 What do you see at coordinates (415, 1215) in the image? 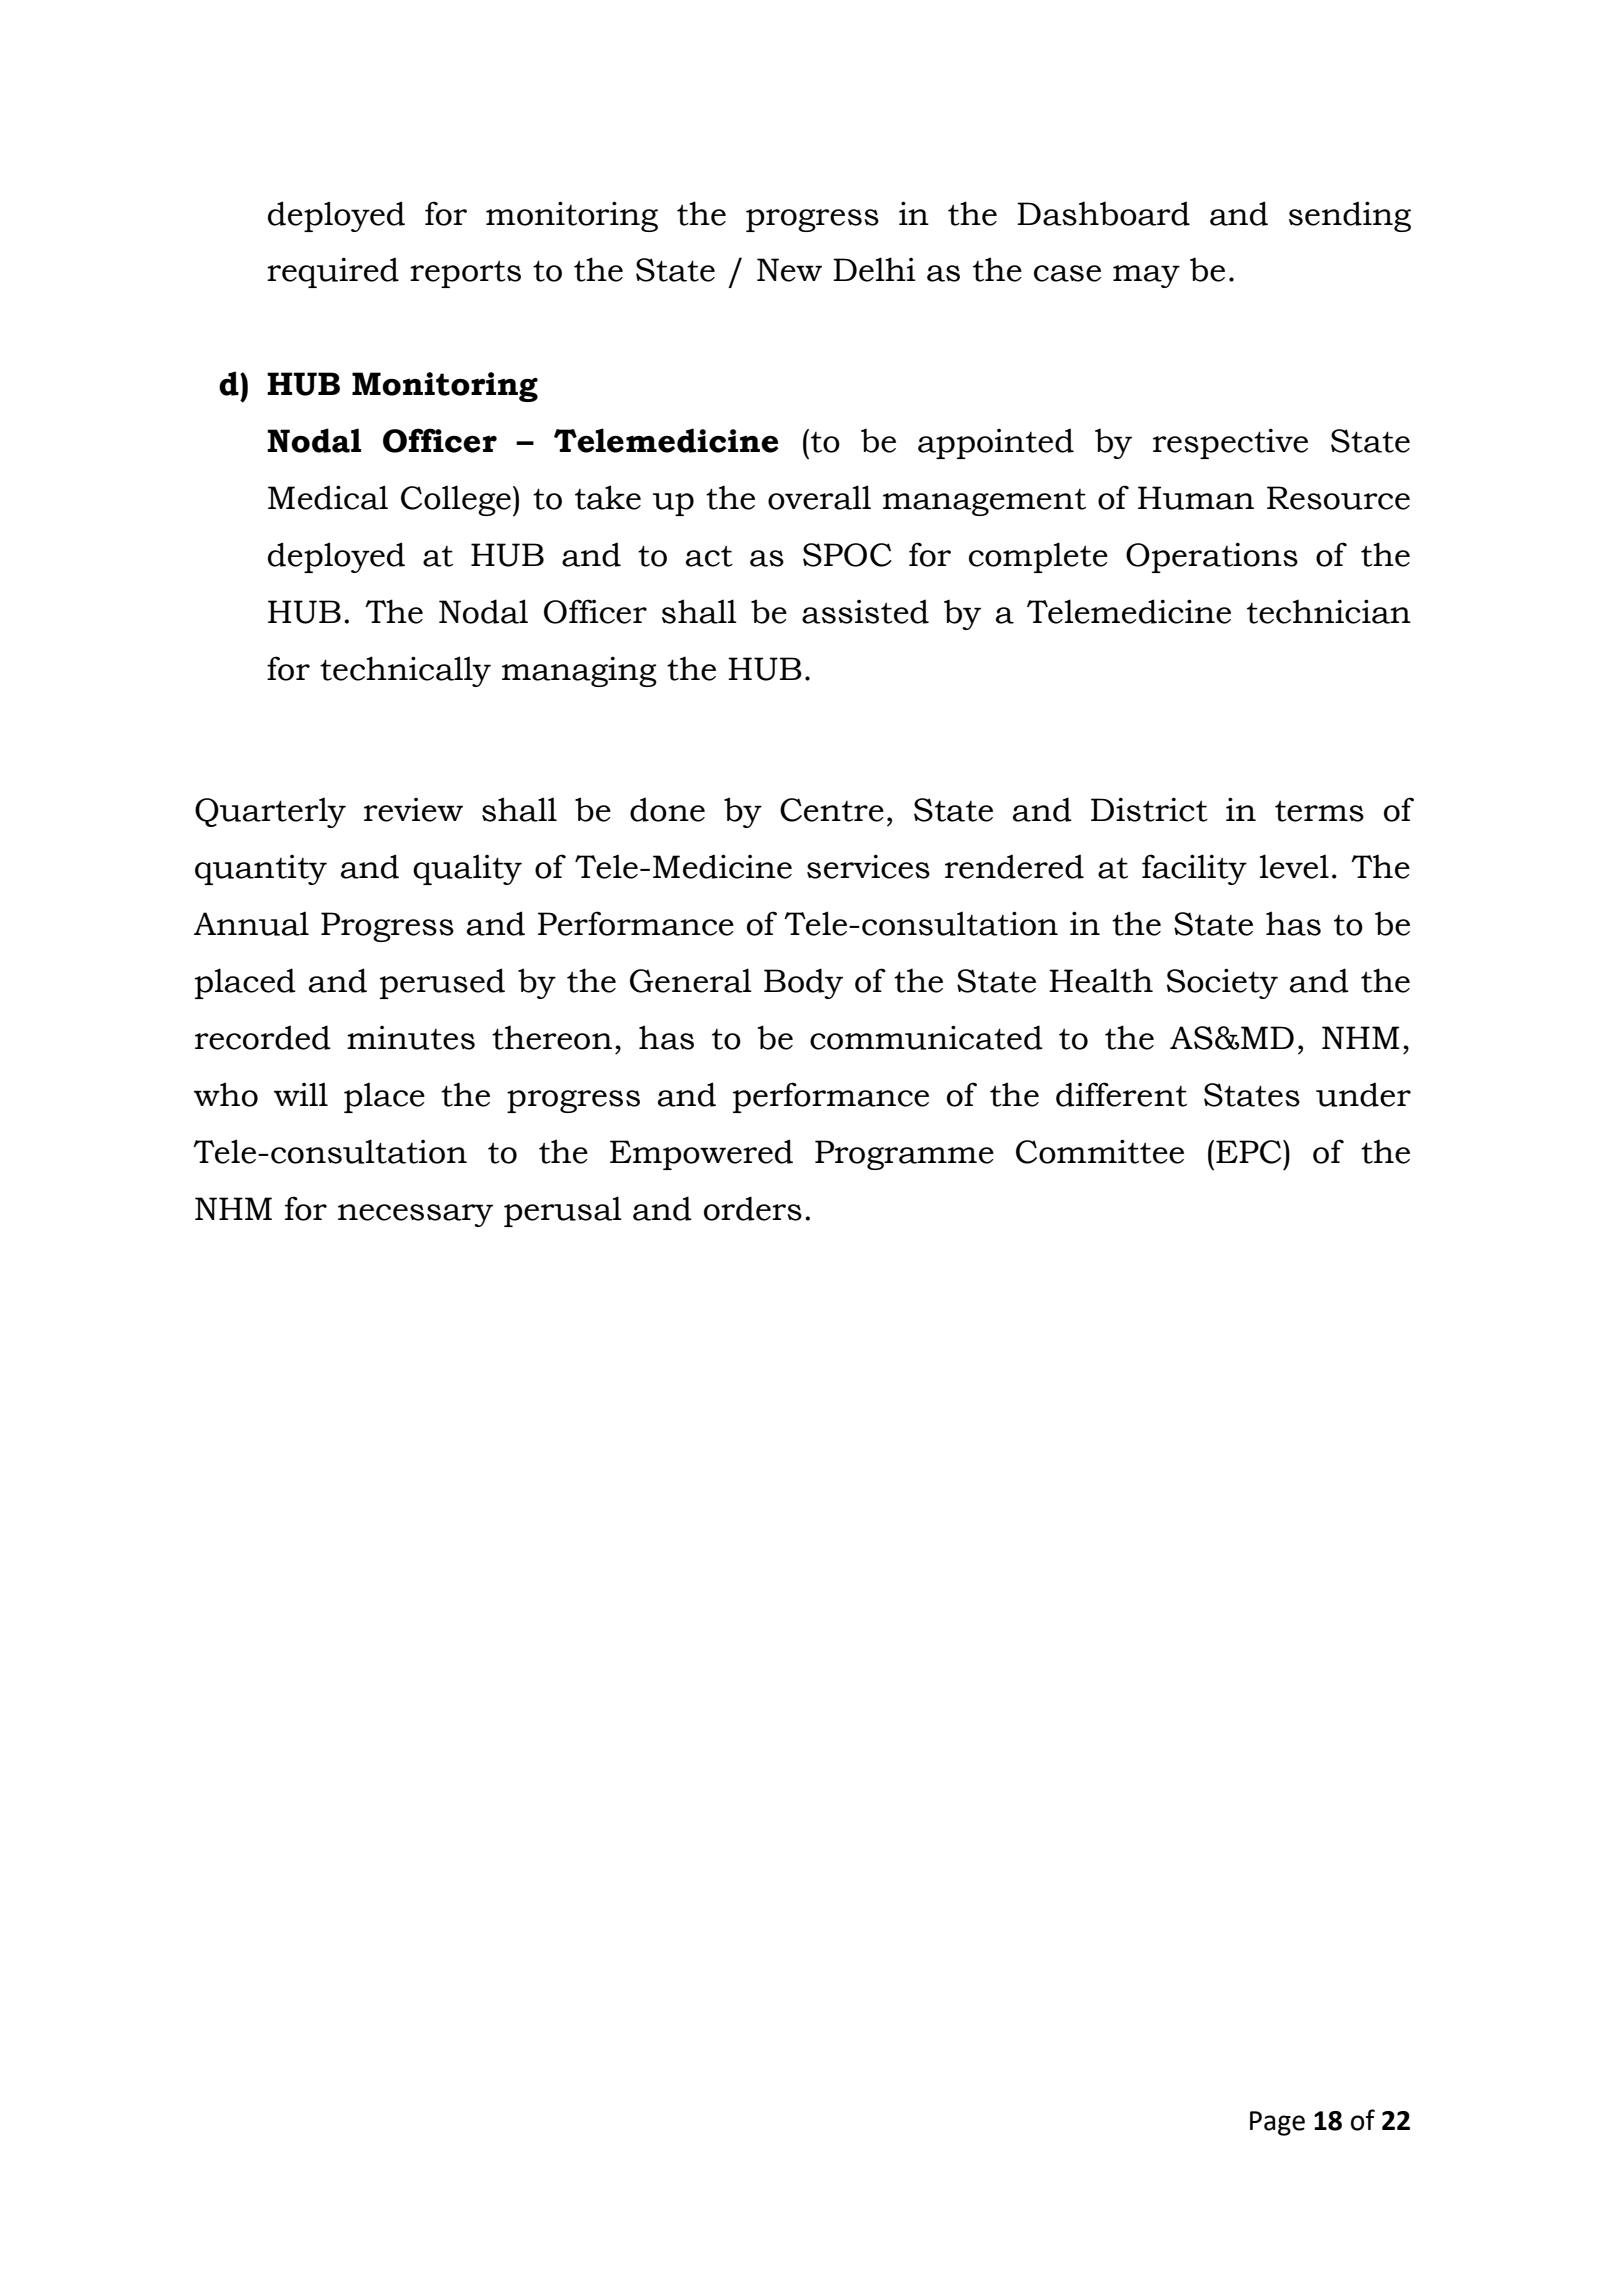
I see `necessary` at bounding box center [415, 1215].
